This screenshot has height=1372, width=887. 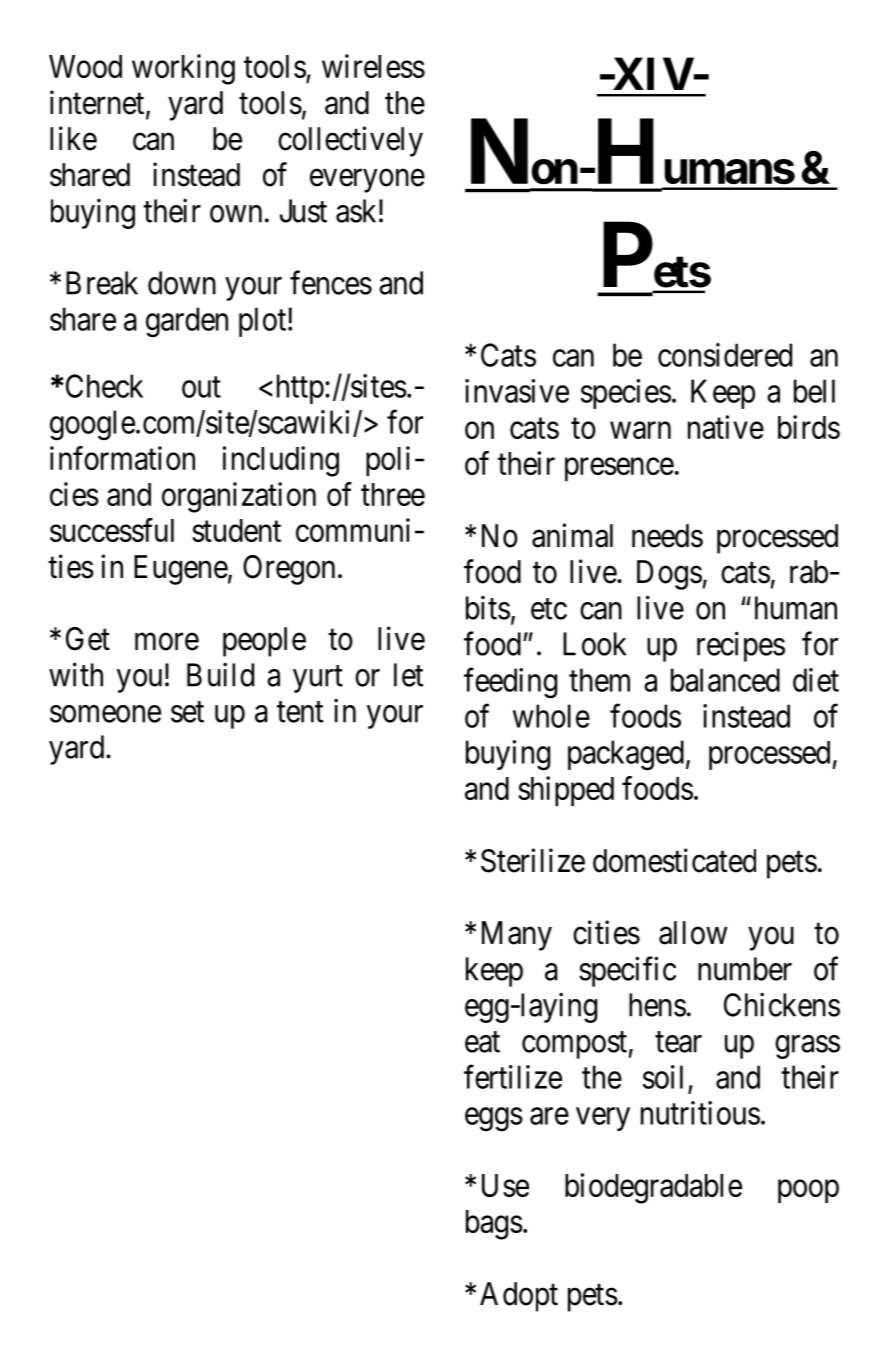 I want to click on information, so click(x=122, y=458).
